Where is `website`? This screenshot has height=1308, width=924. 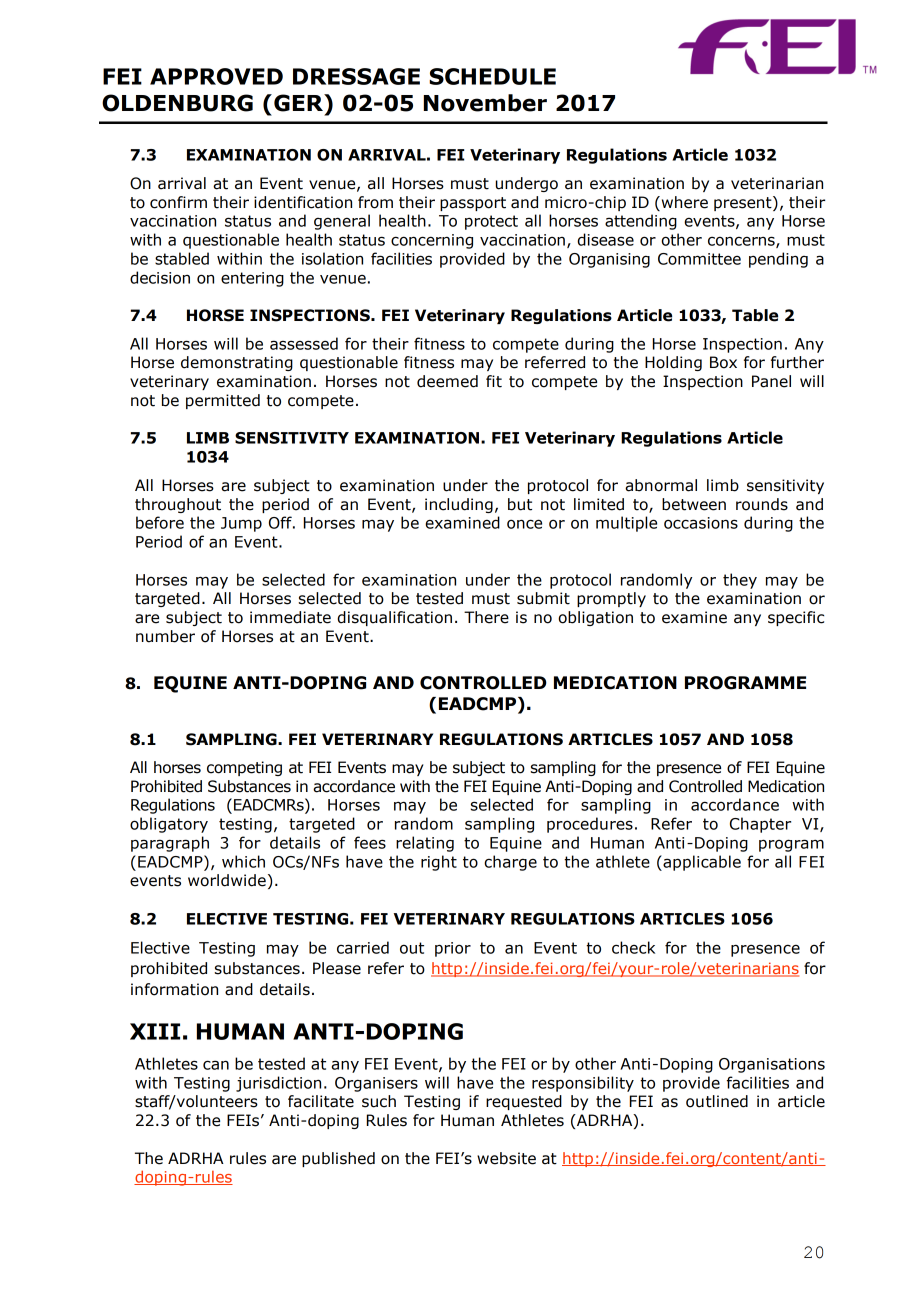
website is located at coordinates (506, 1158).
